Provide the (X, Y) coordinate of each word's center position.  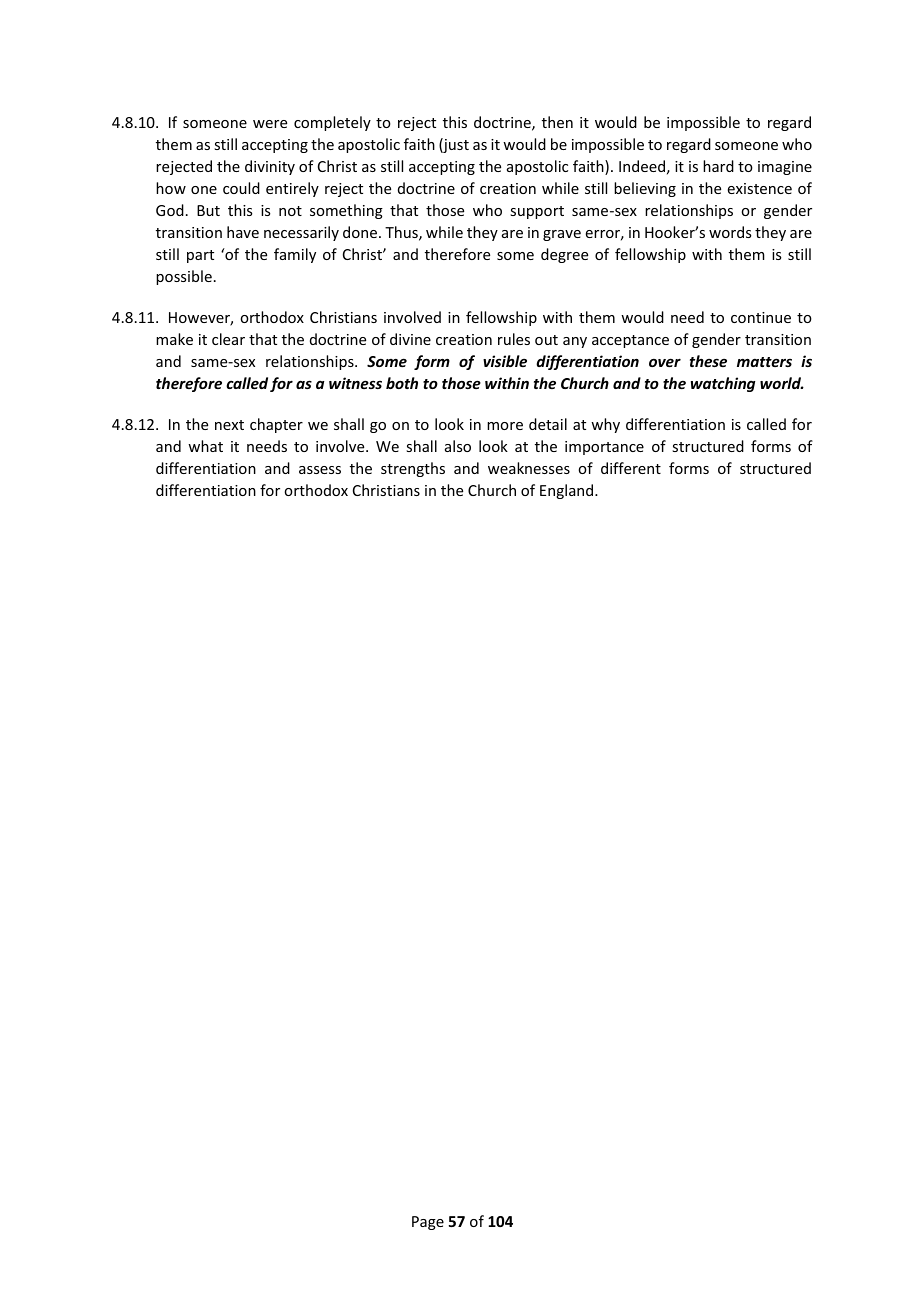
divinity (270, 167)
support (537, 212)
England (568, 491)
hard (718, 166)
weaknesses (529, 468)
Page (428, 1223)
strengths (413, 469)
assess (320, 470)
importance (604, 448)
